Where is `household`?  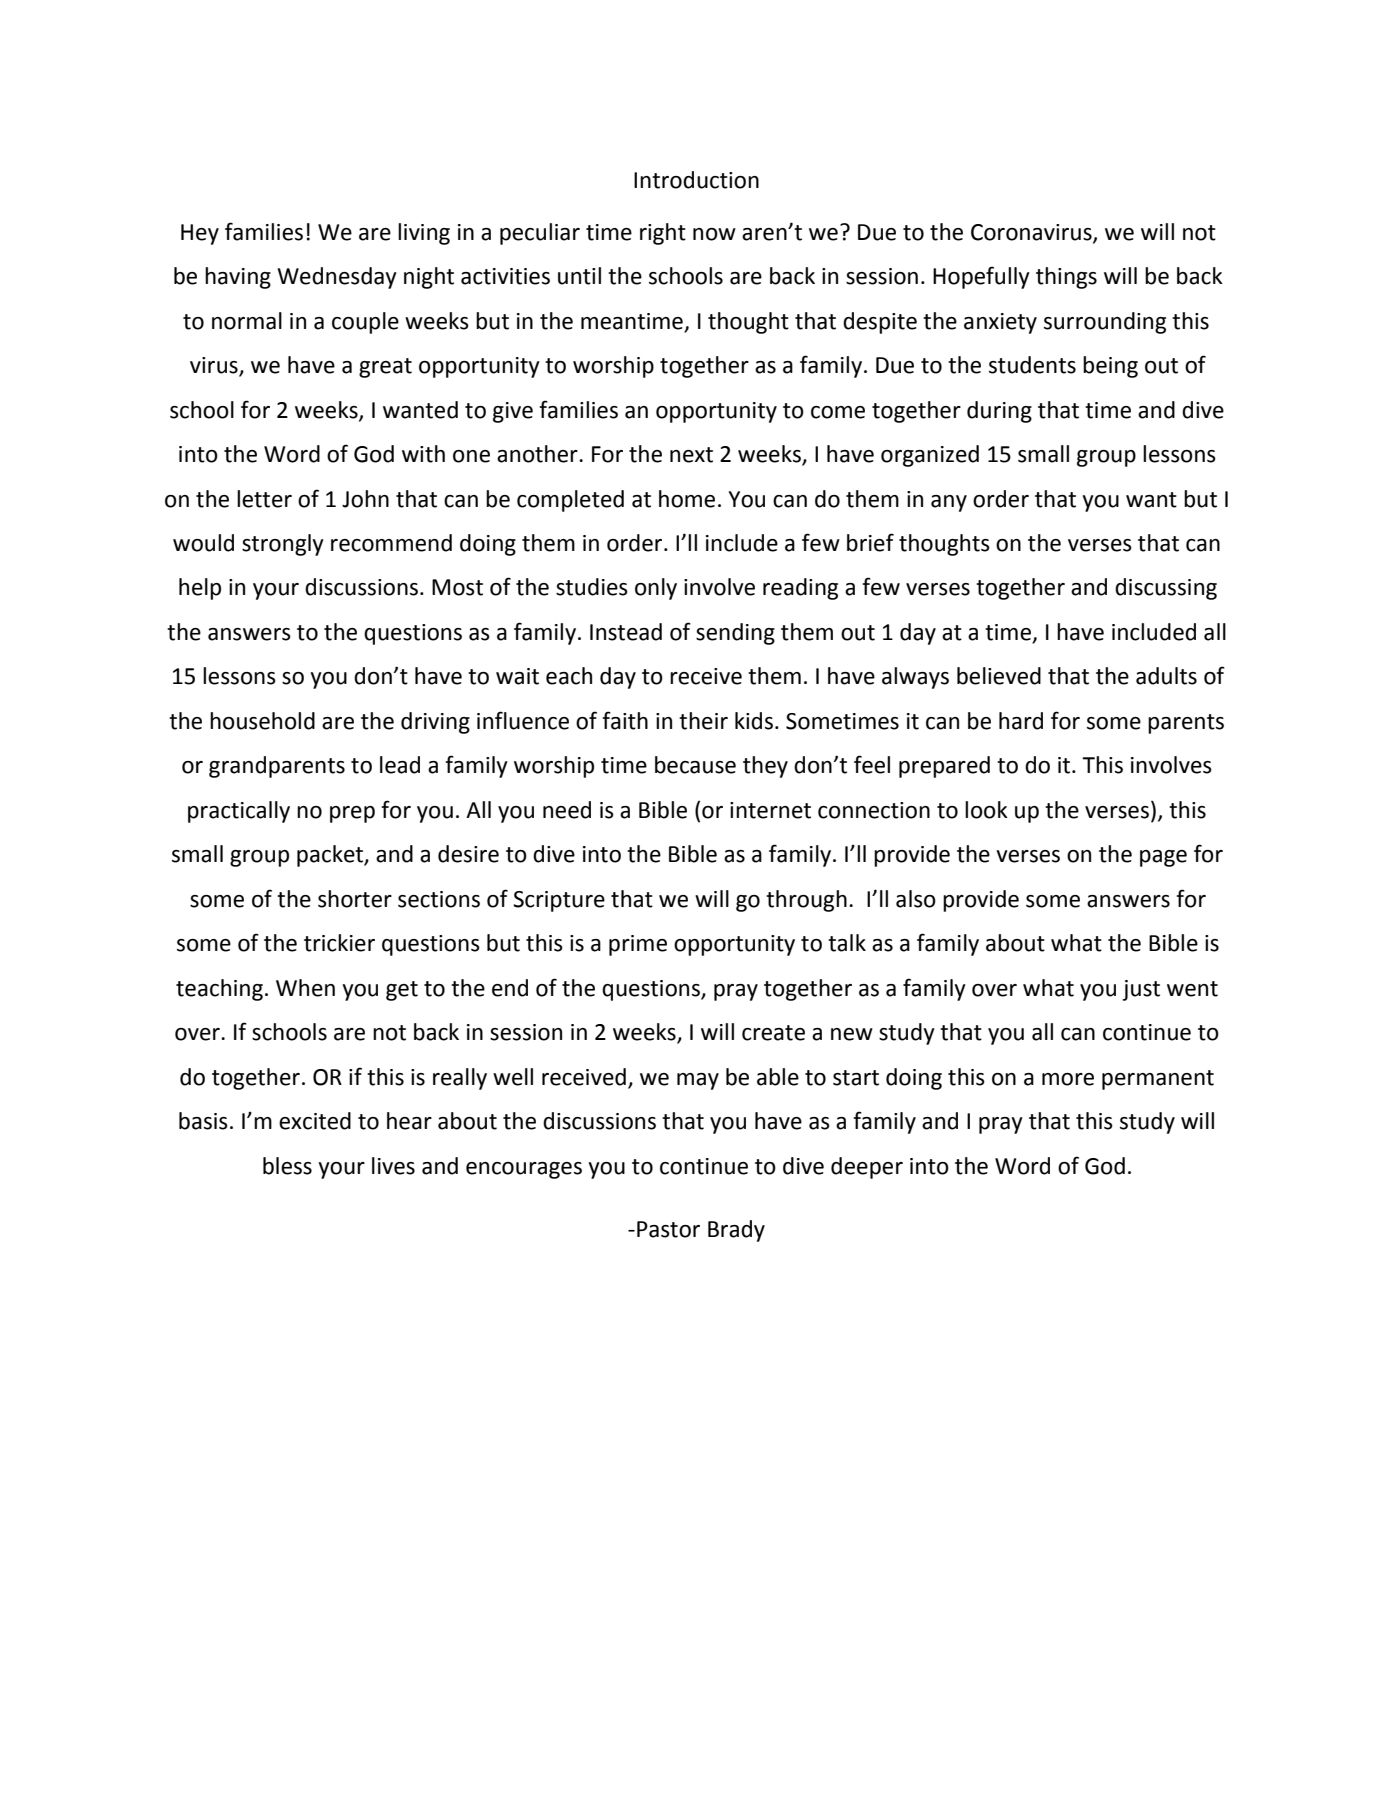
household is located at coordinates (262, 721).
